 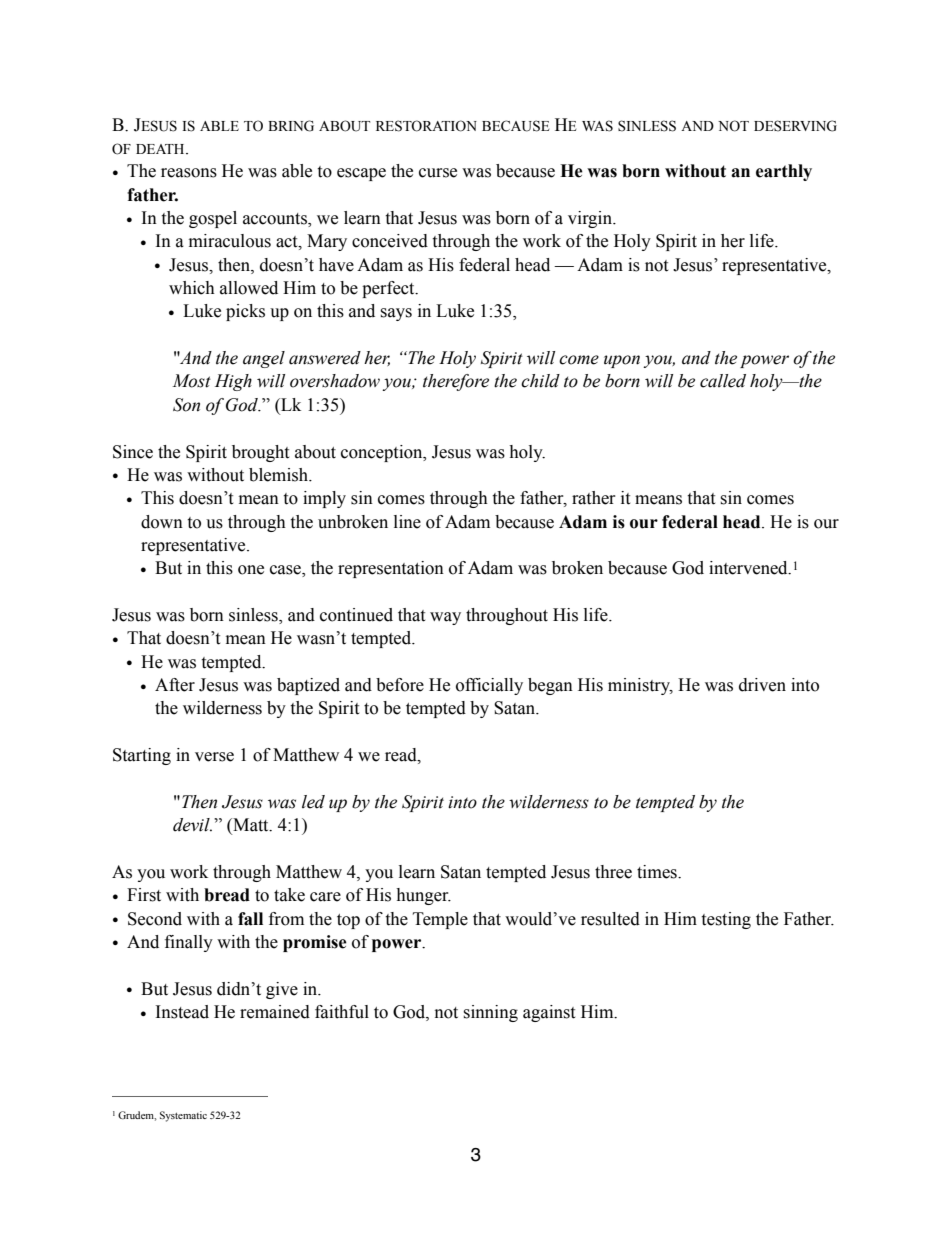 I want to click on curse, so click(x=438, y=173).
